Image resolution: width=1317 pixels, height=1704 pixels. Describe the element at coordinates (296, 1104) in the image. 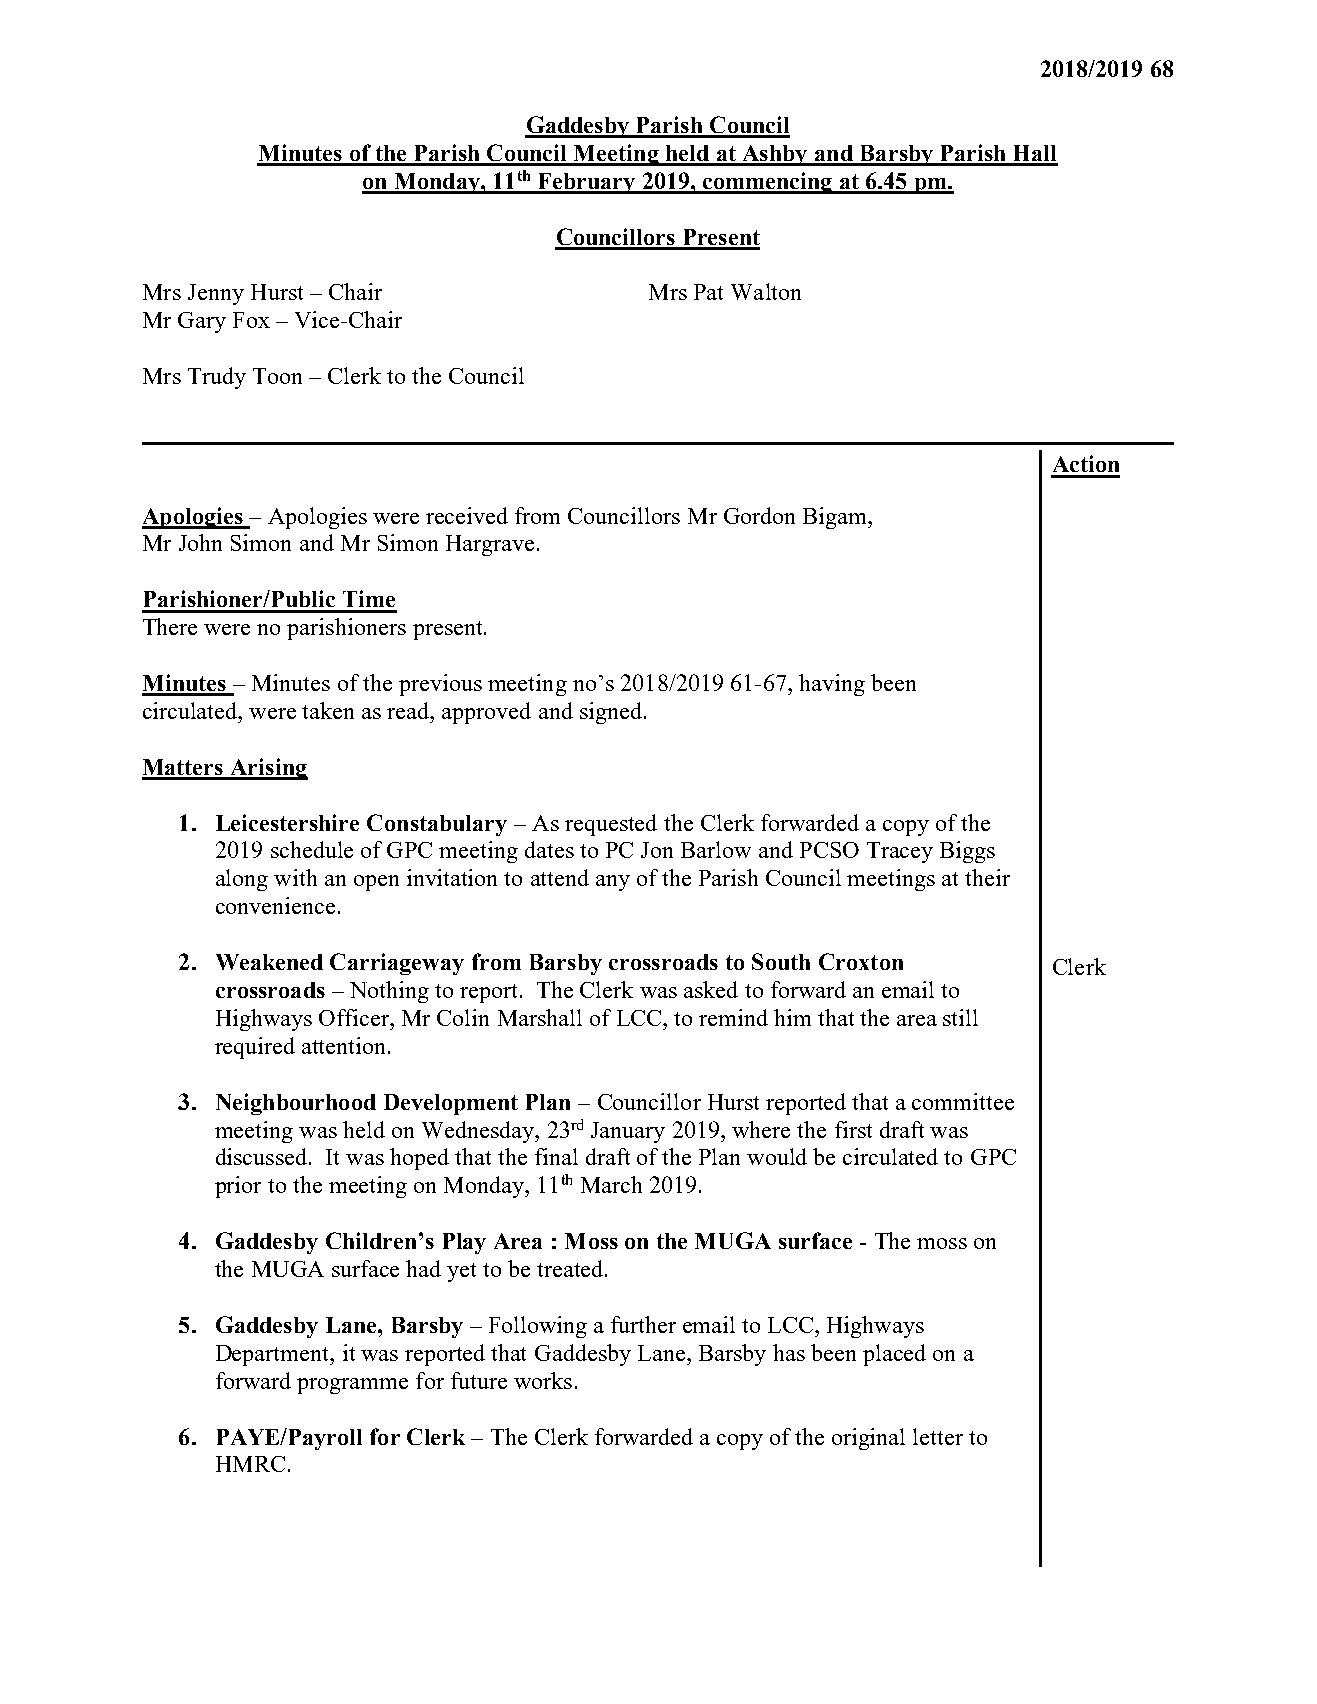

I see `Neighbourhood` at that location.
